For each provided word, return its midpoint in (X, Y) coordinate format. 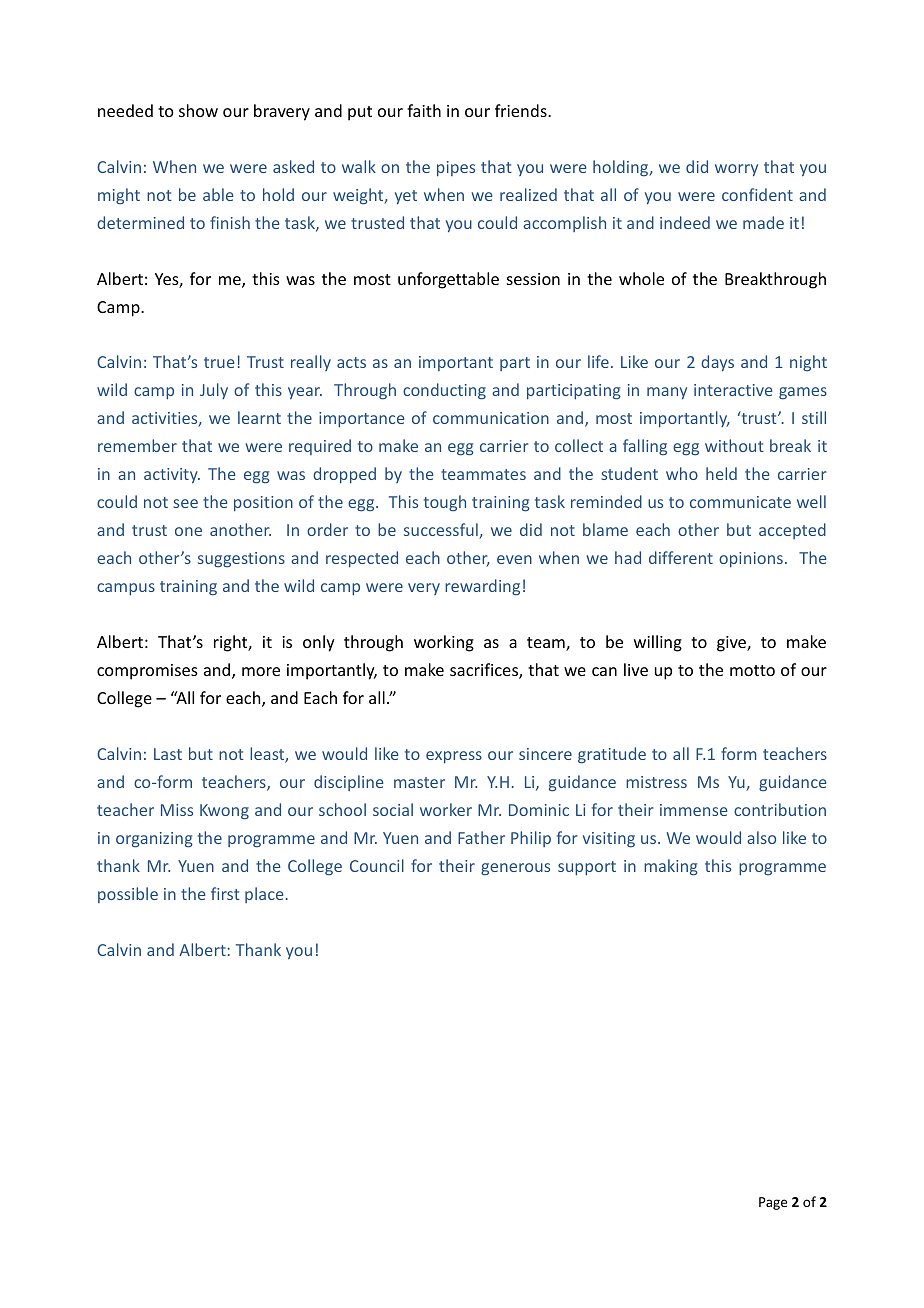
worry (736, 170)
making (671, 867)
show (198, 110)
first (225, 893)
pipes (456, 168)
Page (773, 1203)
